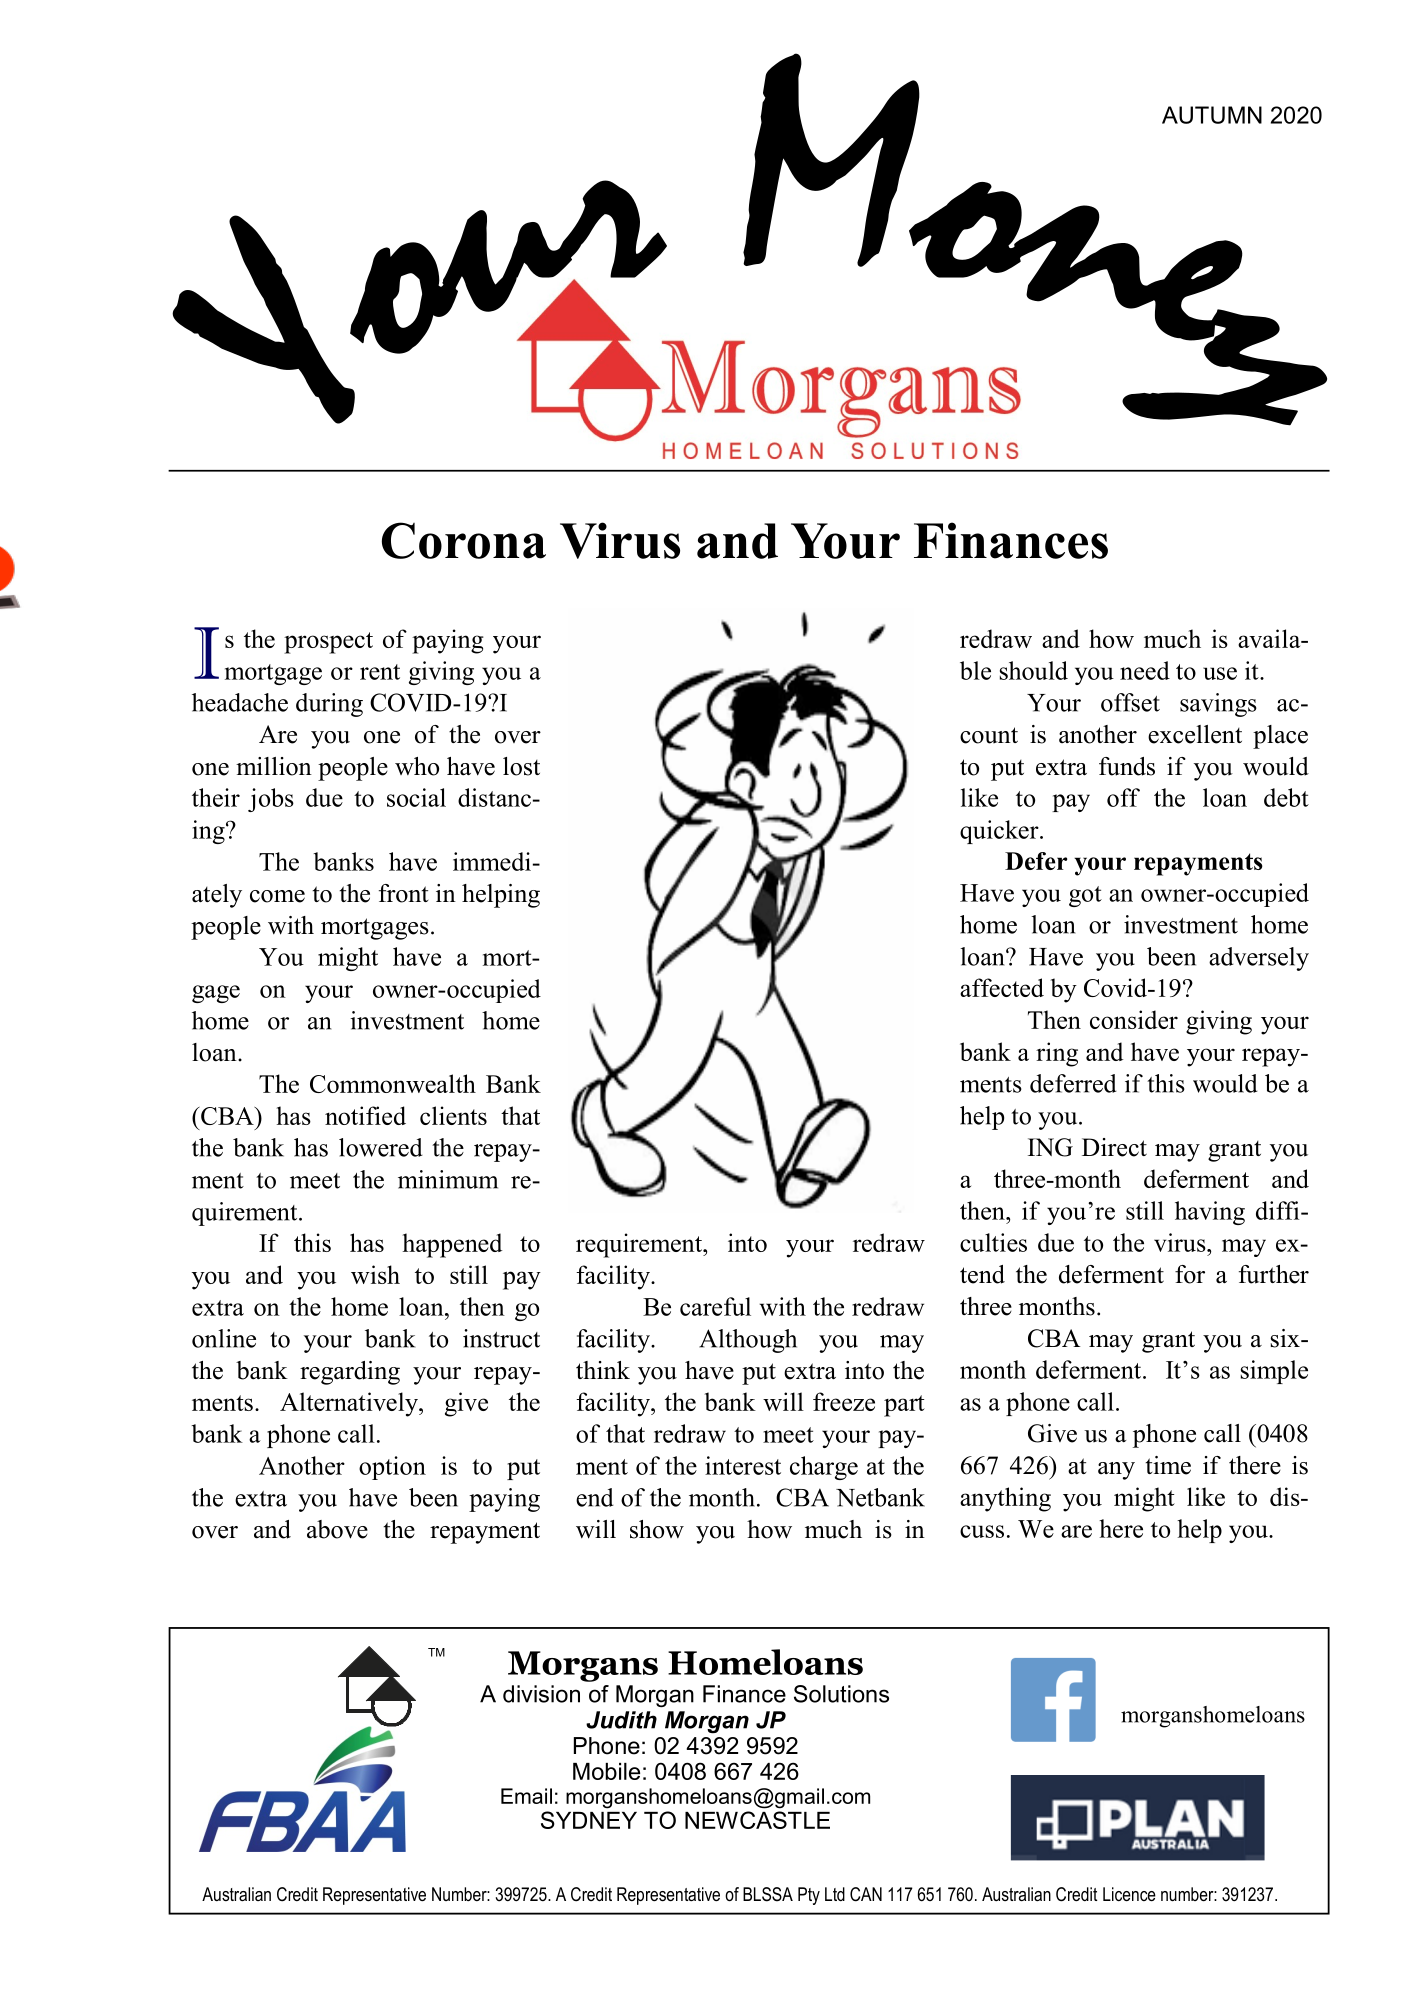  Describe the element at coordinates (1190, 1274) in the image. I see `for` at that location.
